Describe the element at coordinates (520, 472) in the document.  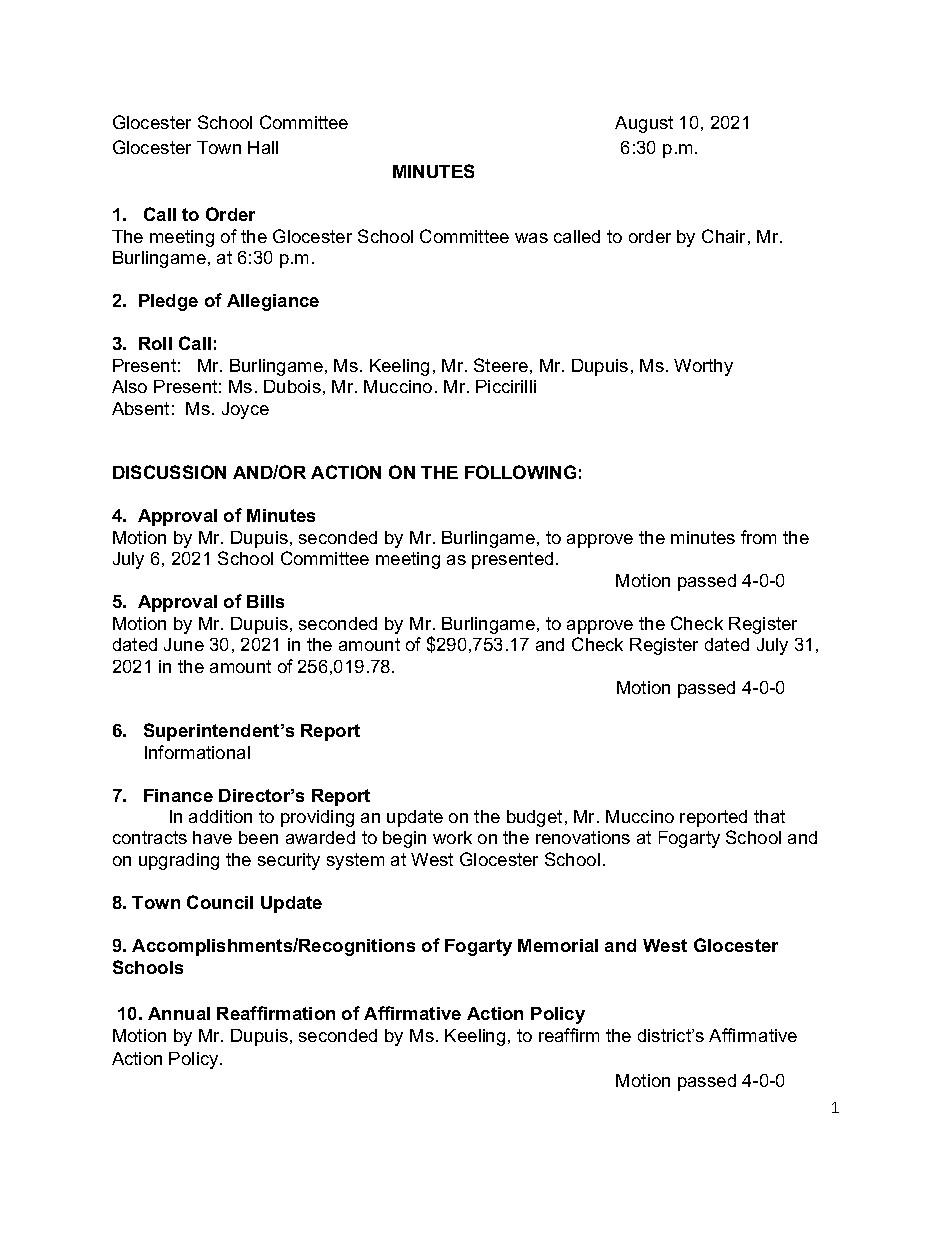
I see `FOLLOWING` at that location.
